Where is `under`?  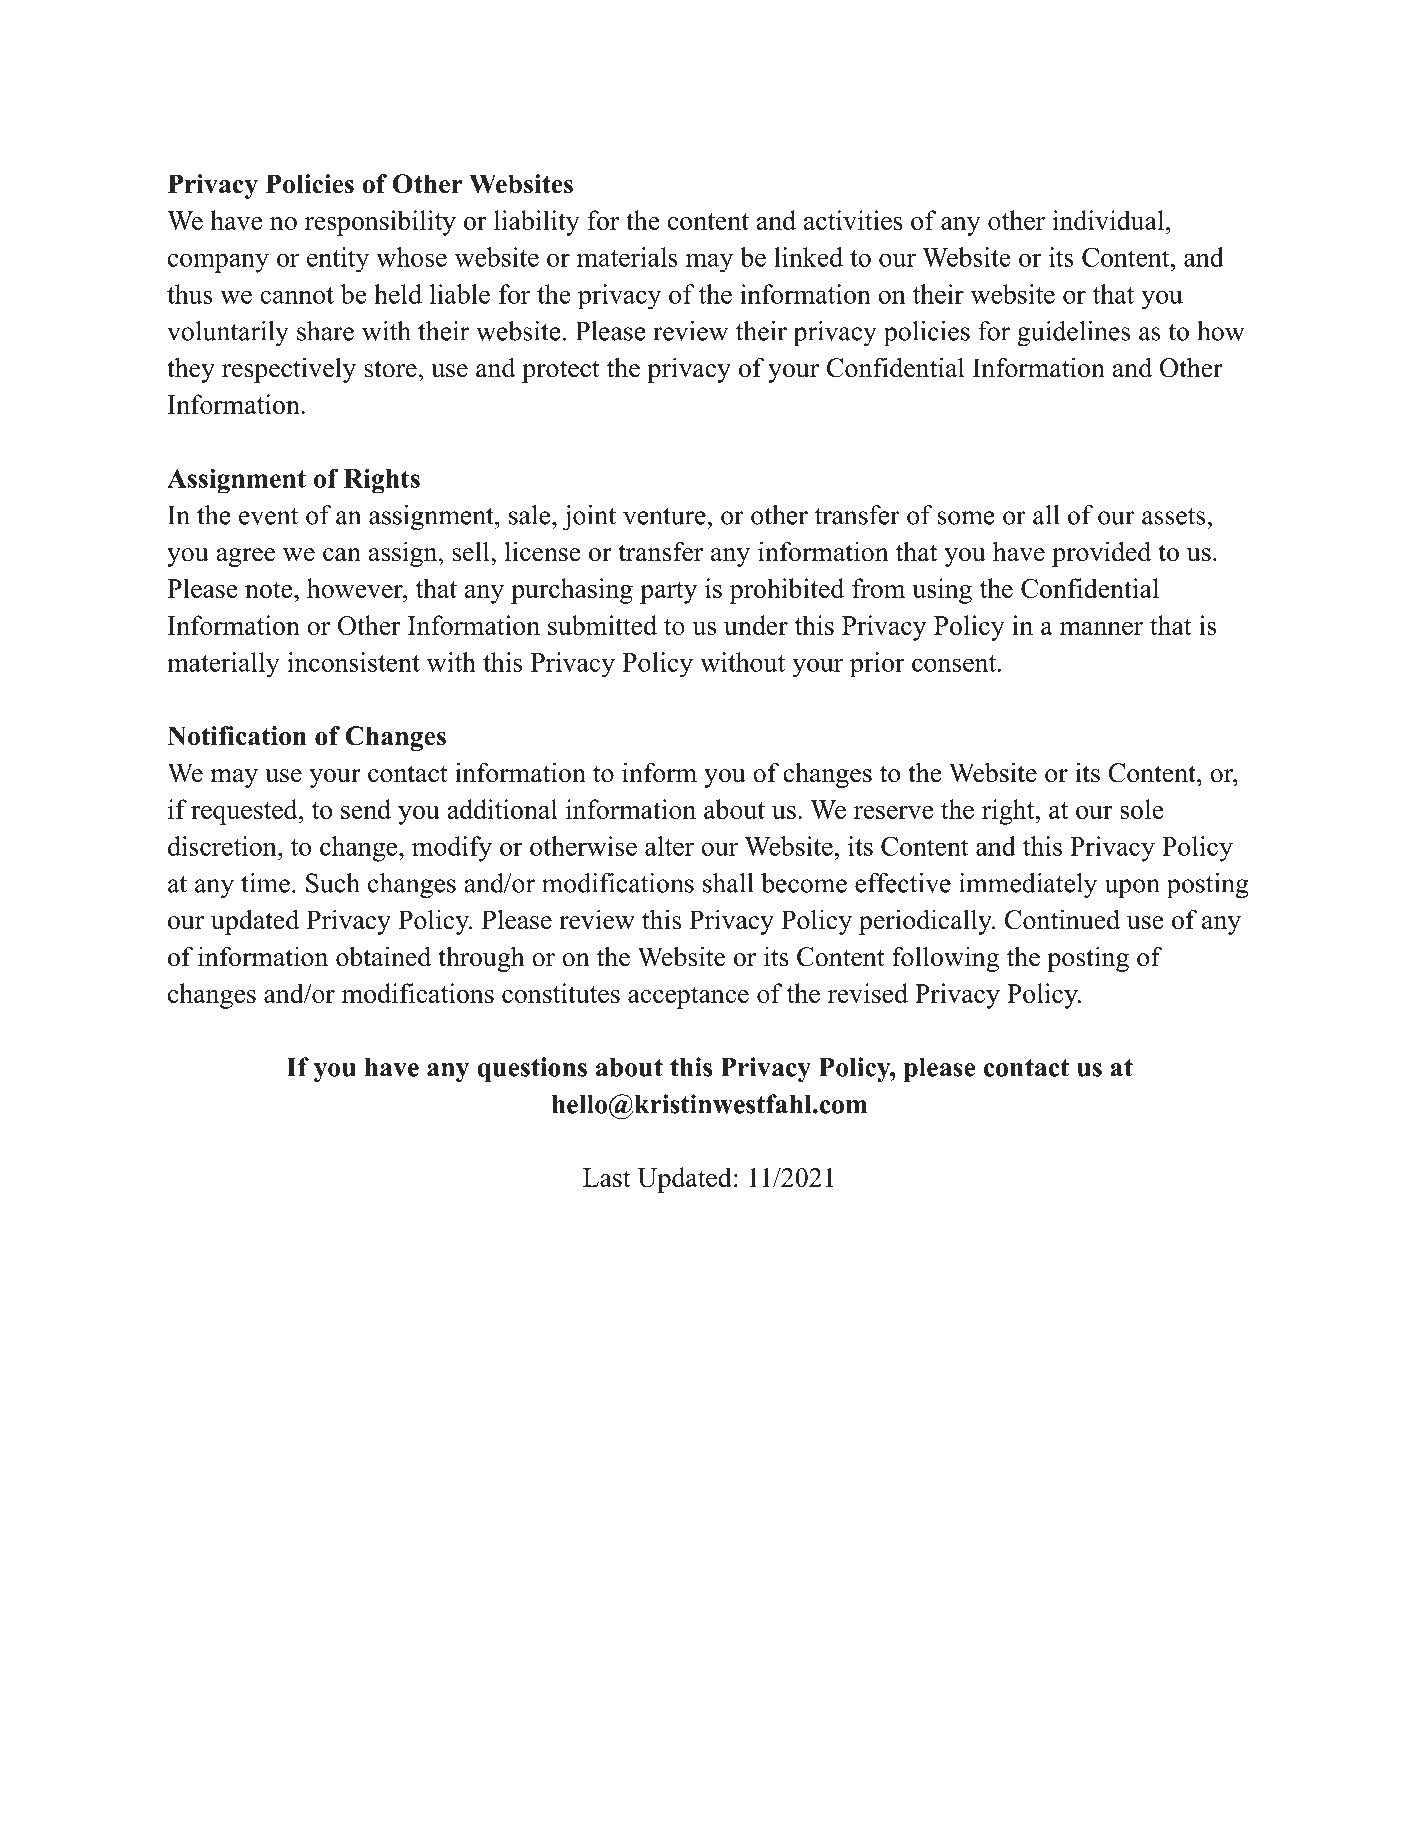 under is located at coordinates (756, 625).
